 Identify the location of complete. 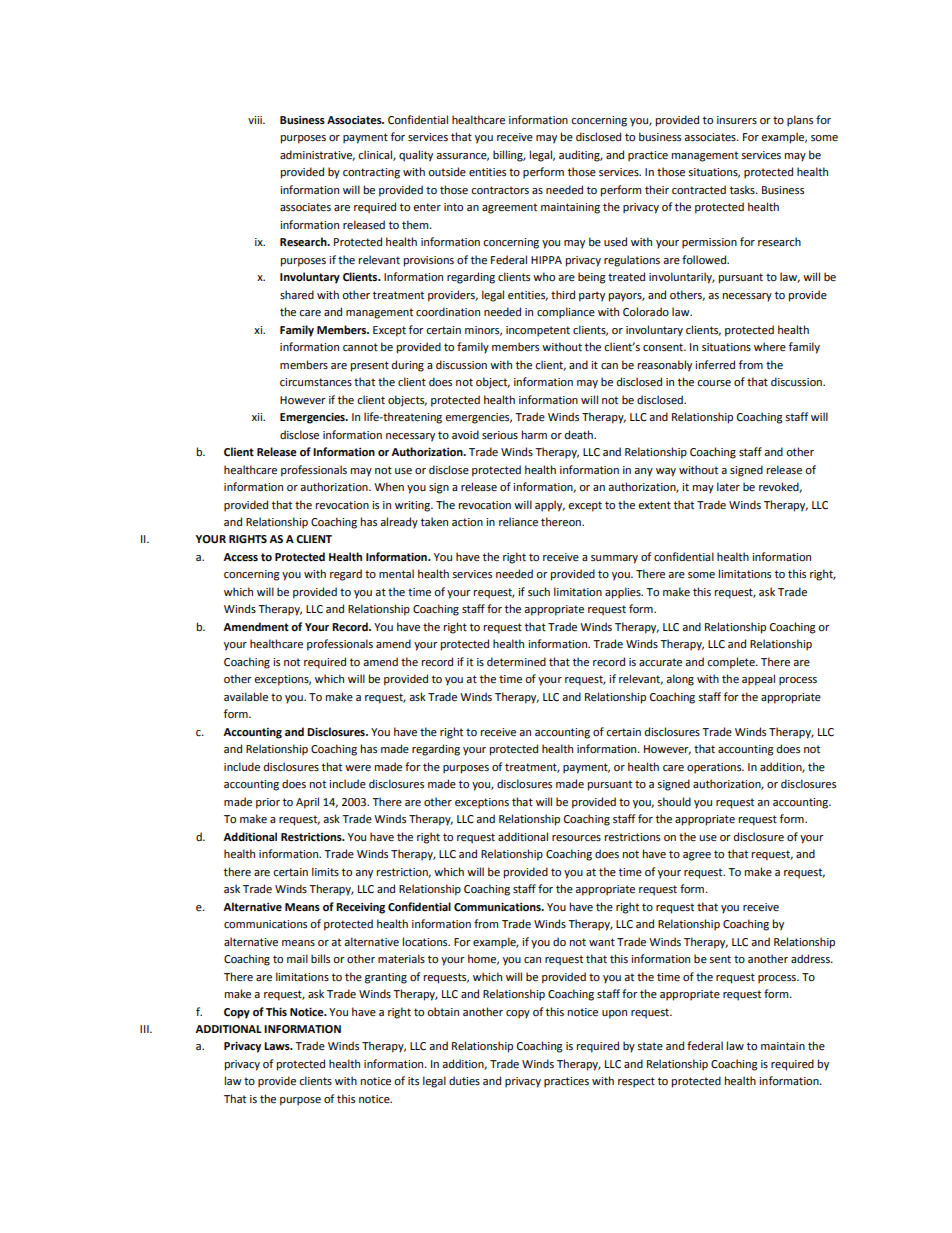
(732, 663).
